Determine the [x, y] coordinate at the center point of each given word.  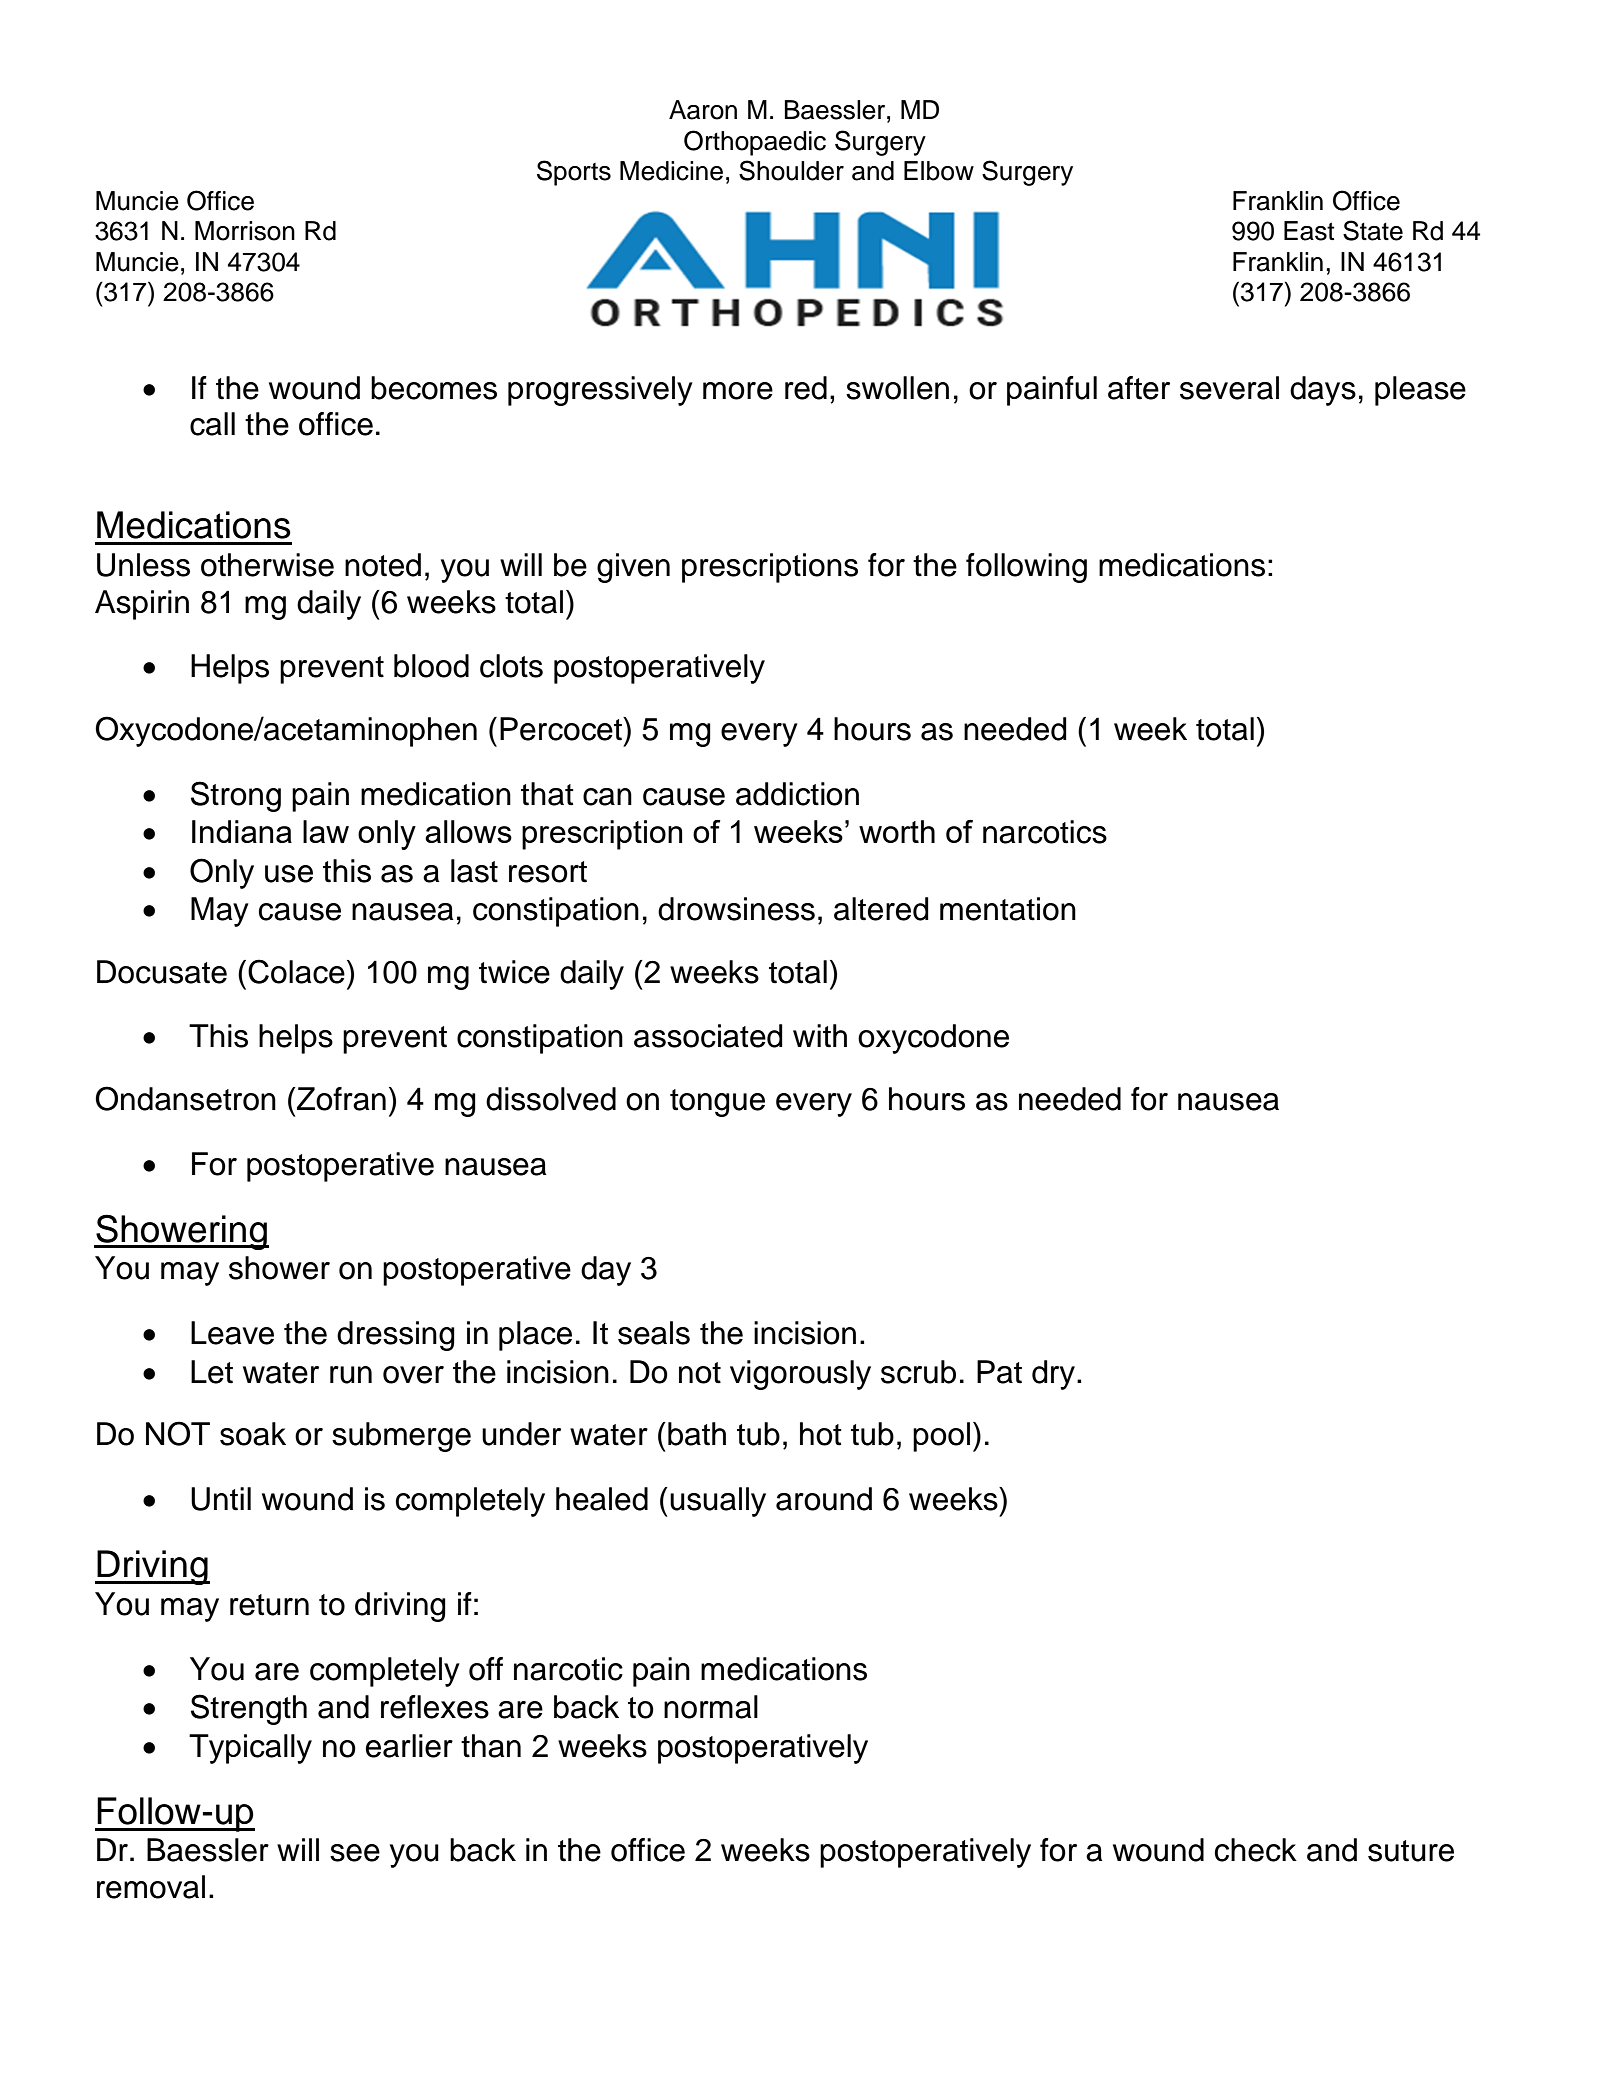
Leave [232, 1333]
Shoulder [791, 170]
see [355, 1853]
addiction [797, 794]
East [1309, 231]
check [1256, 1850]
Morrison [245, 231]
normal [711, 1707]
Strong [236, 796]
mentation [1008, 909]
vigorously [800, 1375]
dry [1053, 1375]
